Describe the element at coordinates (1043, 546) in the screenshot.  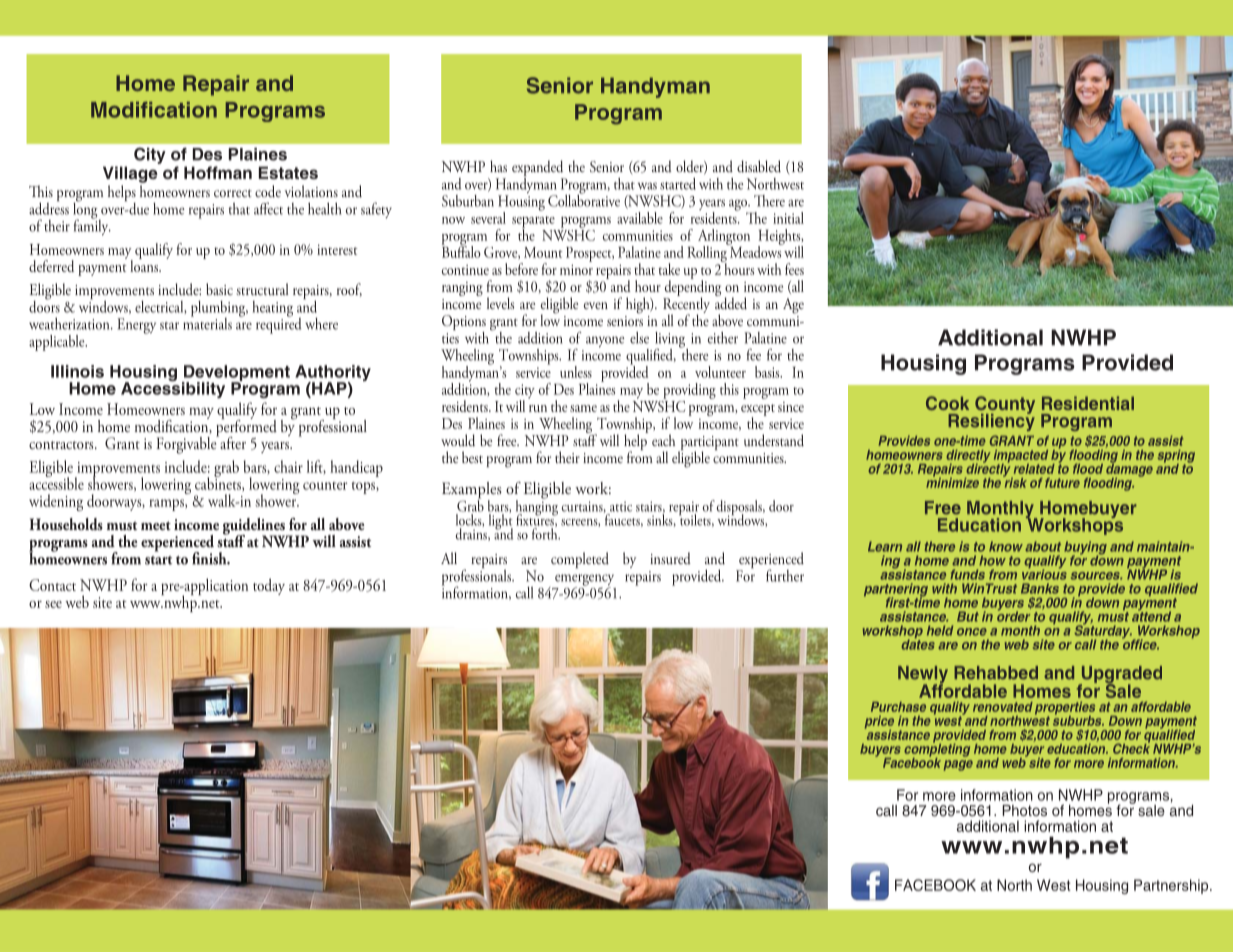
I see `about` at that location.
